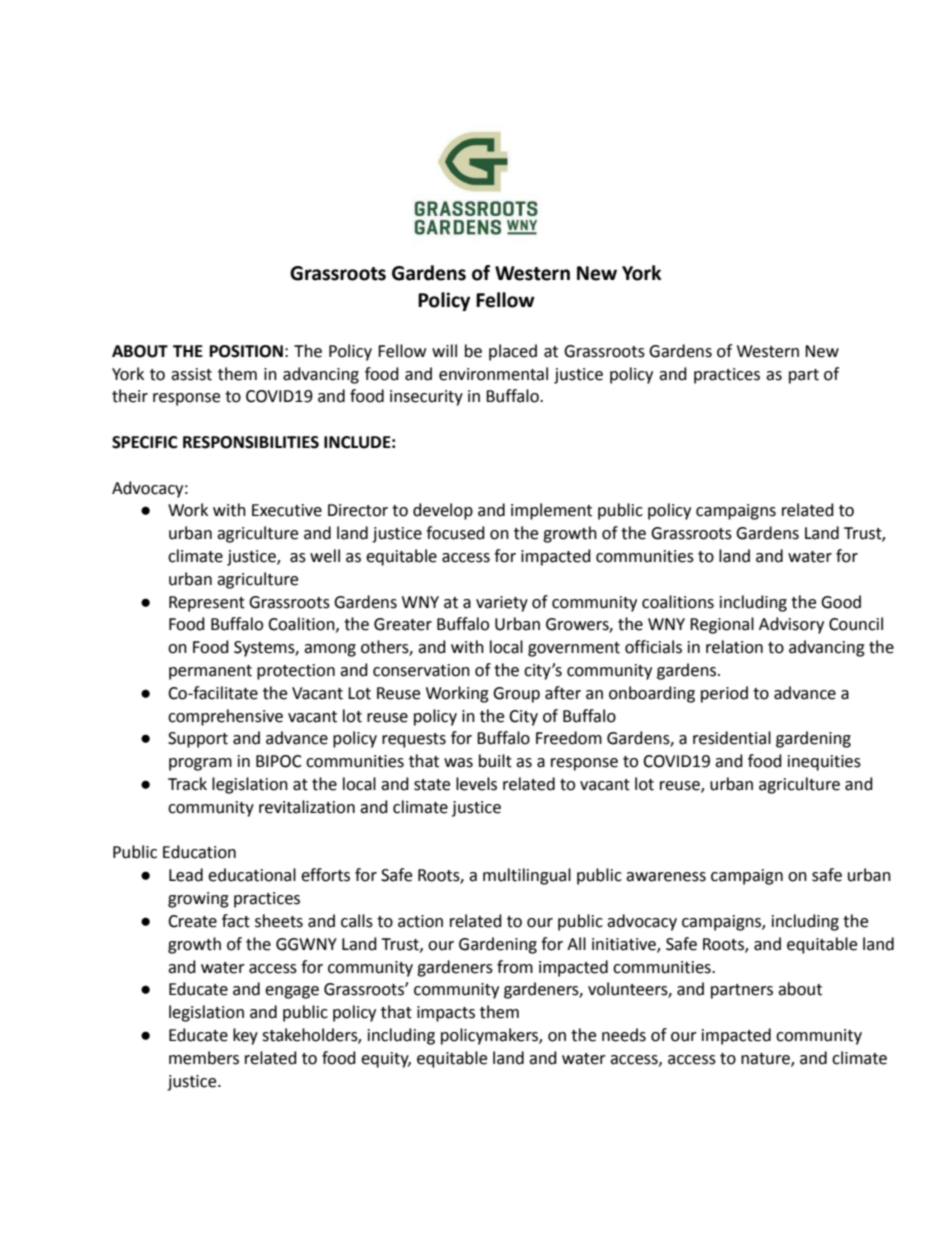  I want to click on Represent, so click(207, 604).
